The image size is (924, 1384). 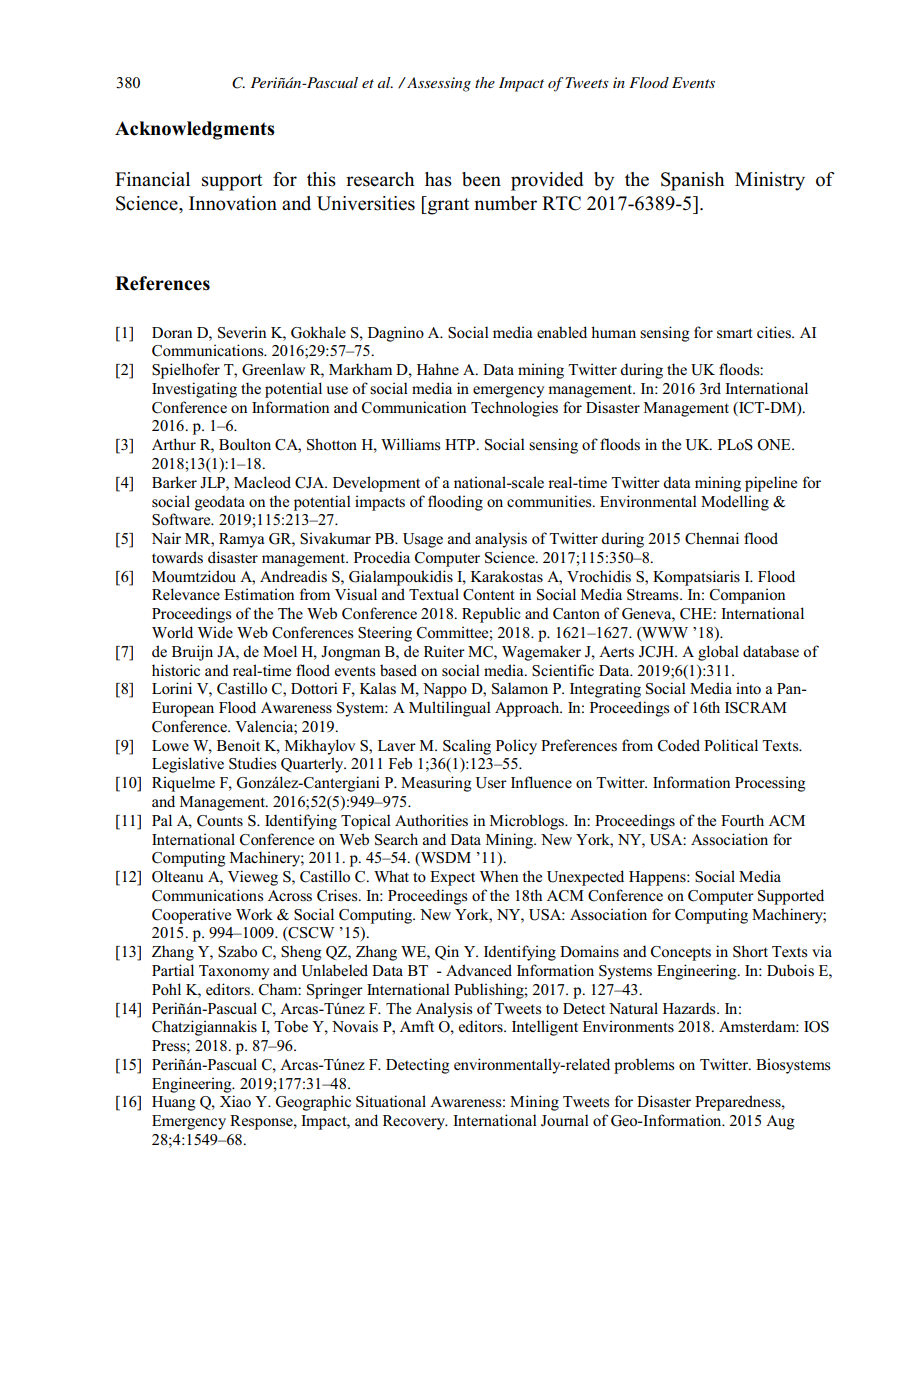 What do you see at coordinates (461, 444) in the screenshot?
I see `HTP` at bounding box center [461, 444].
